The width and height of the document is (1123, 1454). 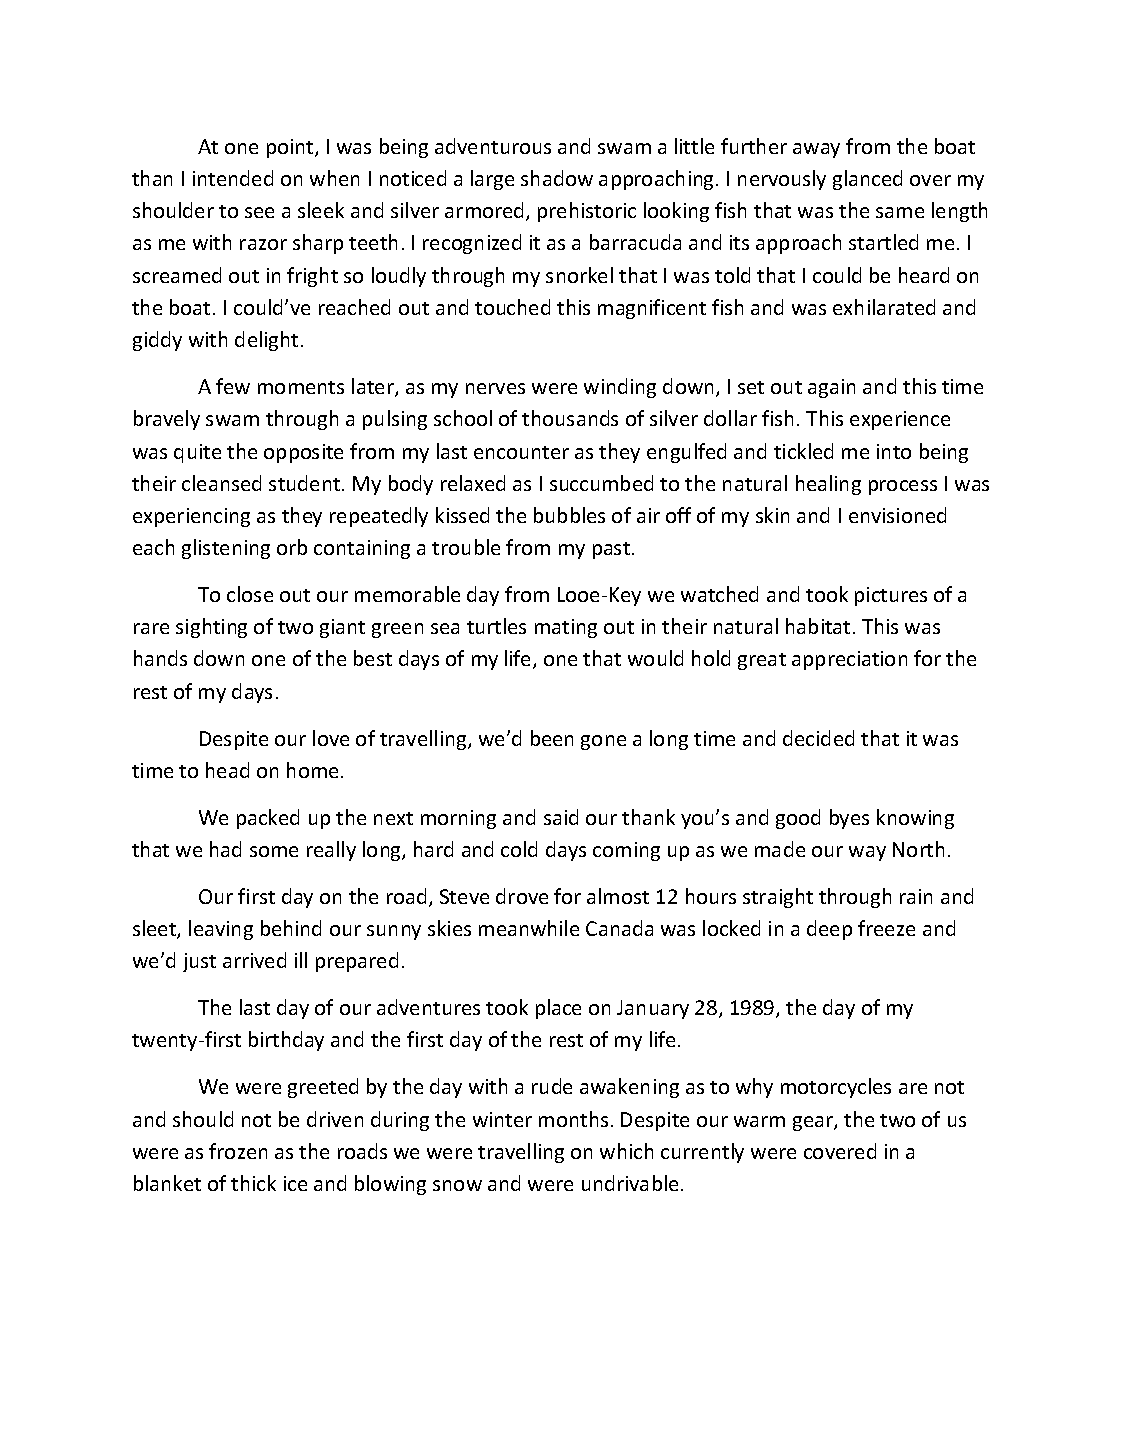 I want to click on glanced, so click(x=867, y=180).
